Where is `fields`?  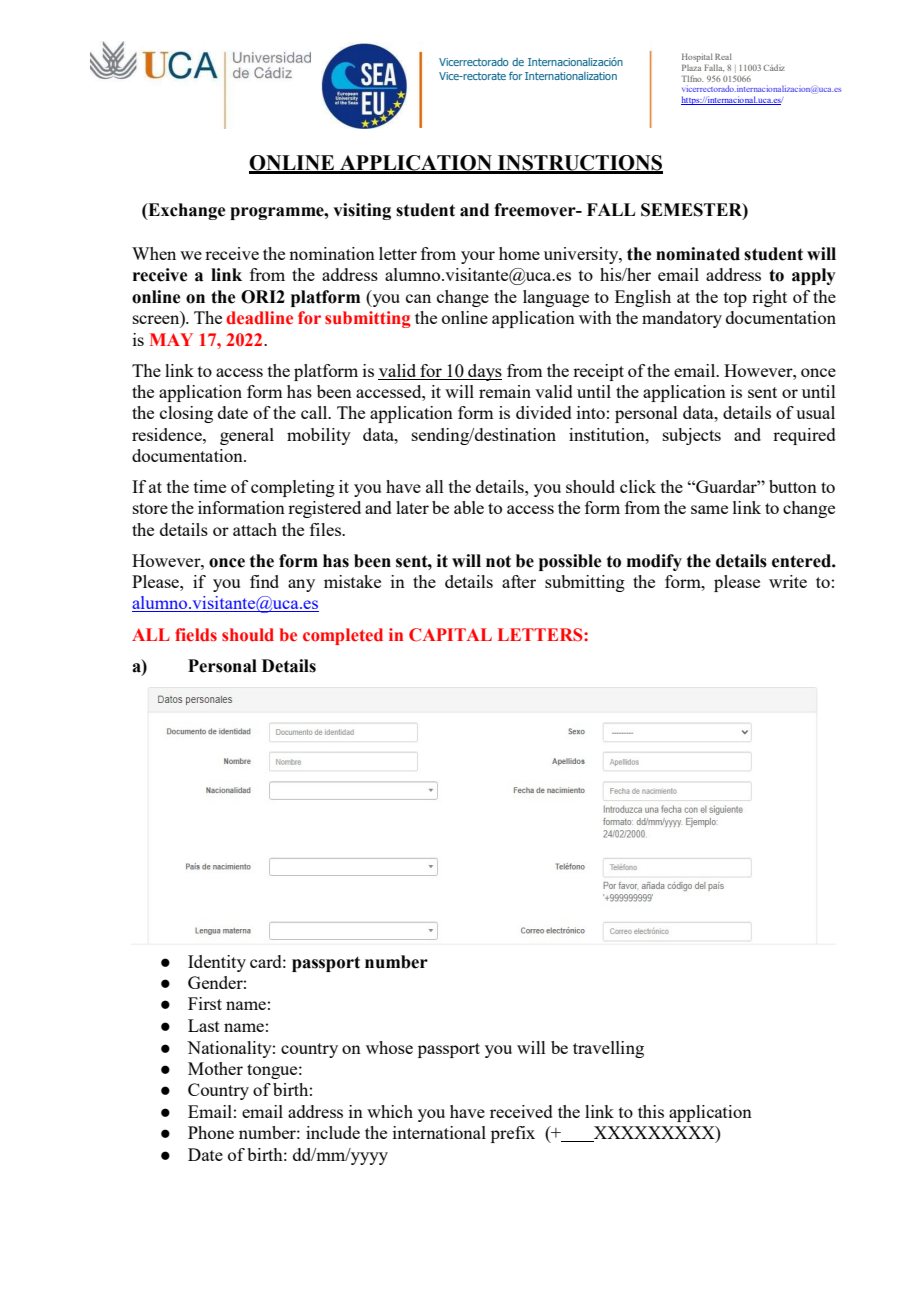 fields is located at coordinates (196, 635).
